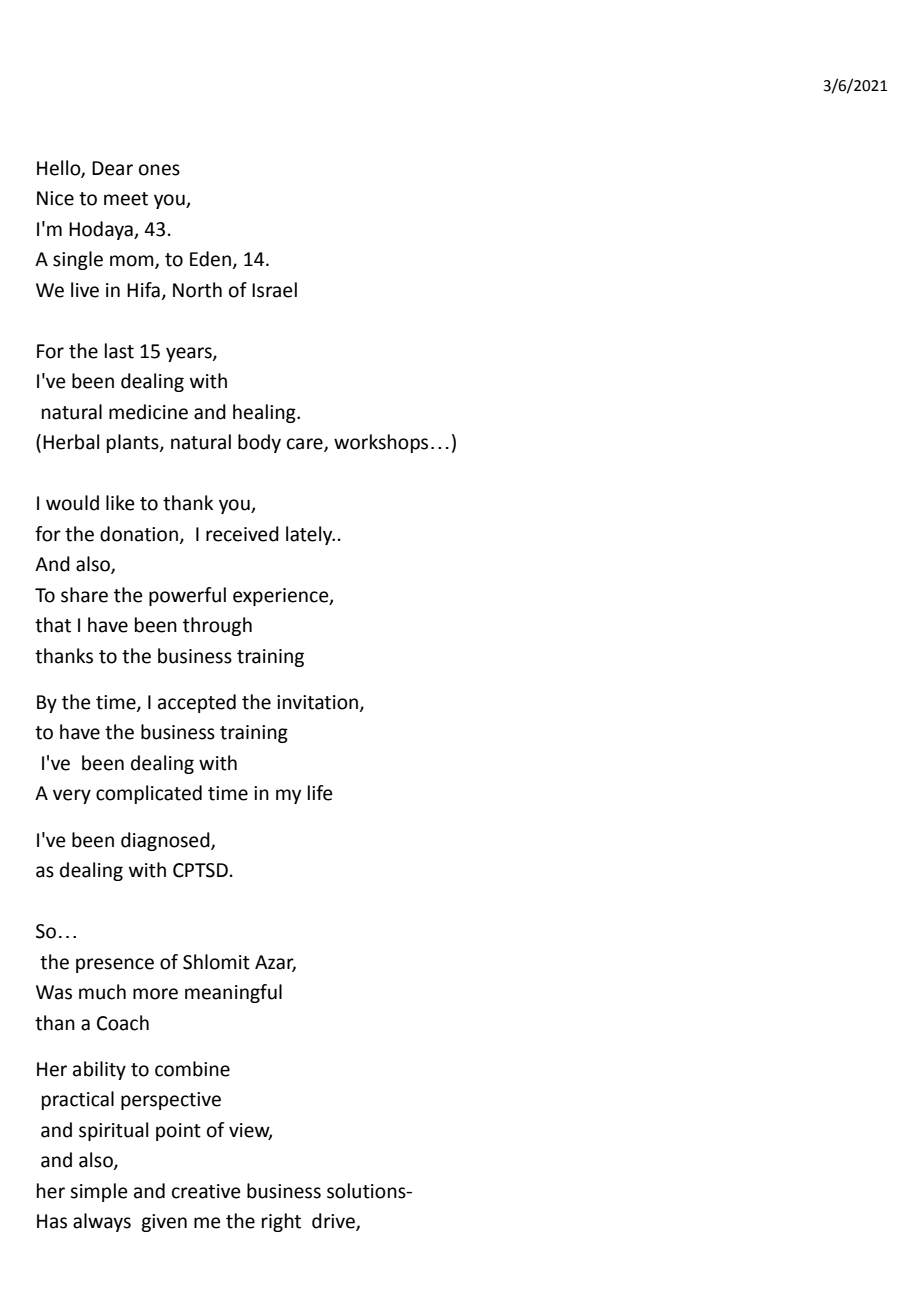 The width and height of the screenshot is (924, 1307). What do you see at coordinates (211, 260) in the screenshot?
I see `Eden` at bounding box center [211, 260].
